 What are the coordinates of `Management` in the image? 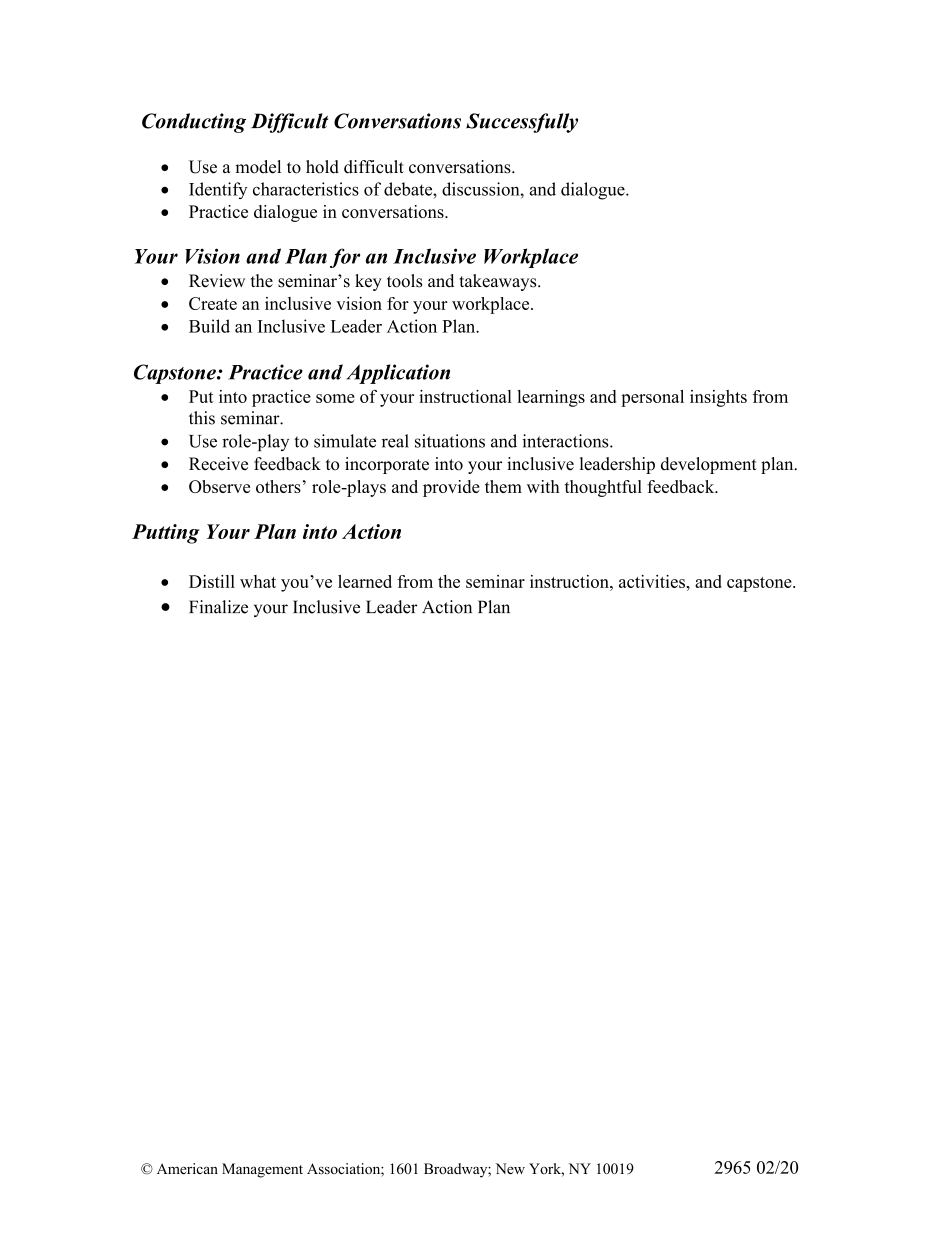 It's located at (262, 1170).
